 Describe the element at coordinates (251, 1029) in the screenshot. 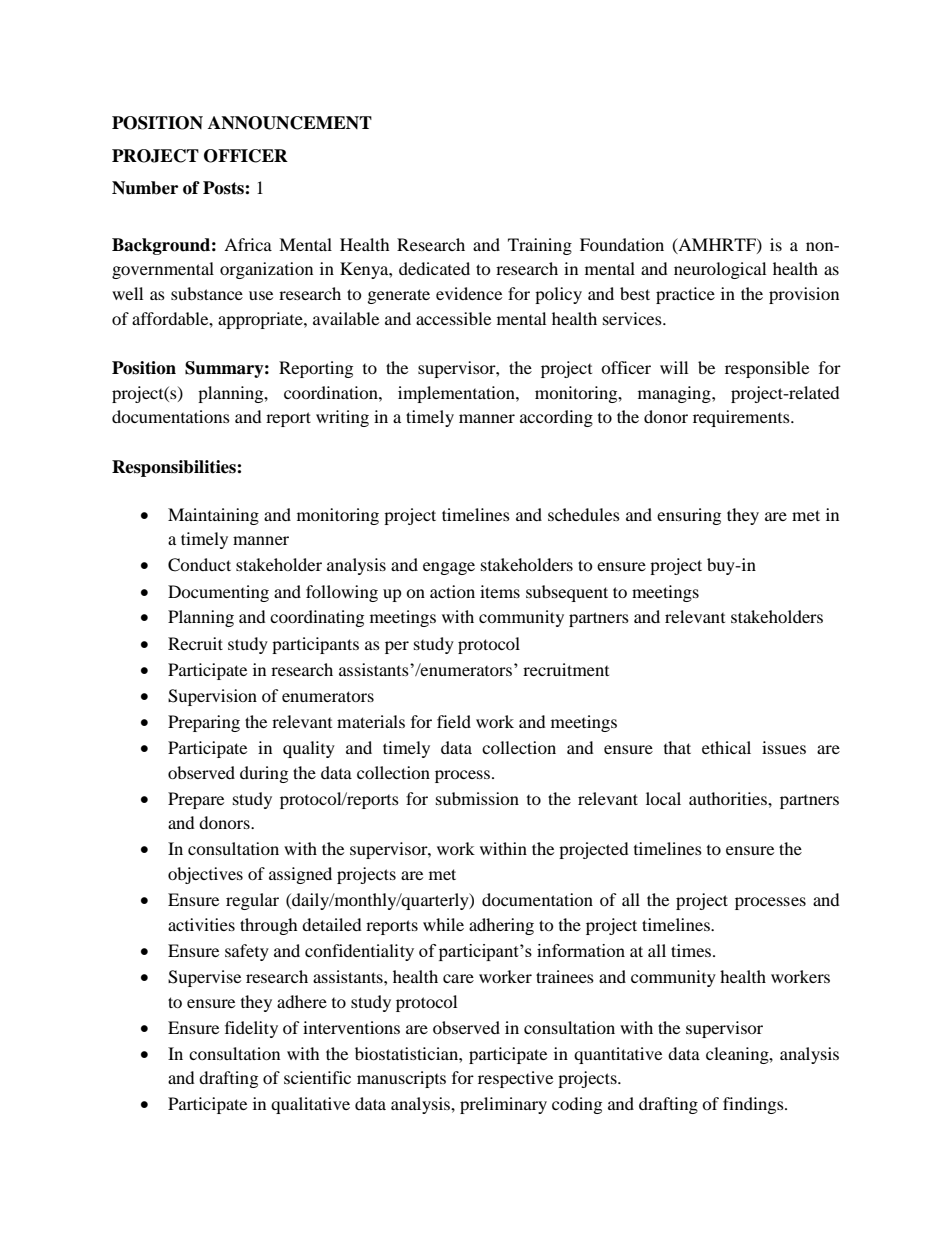

I see `fidelity` at that location.
